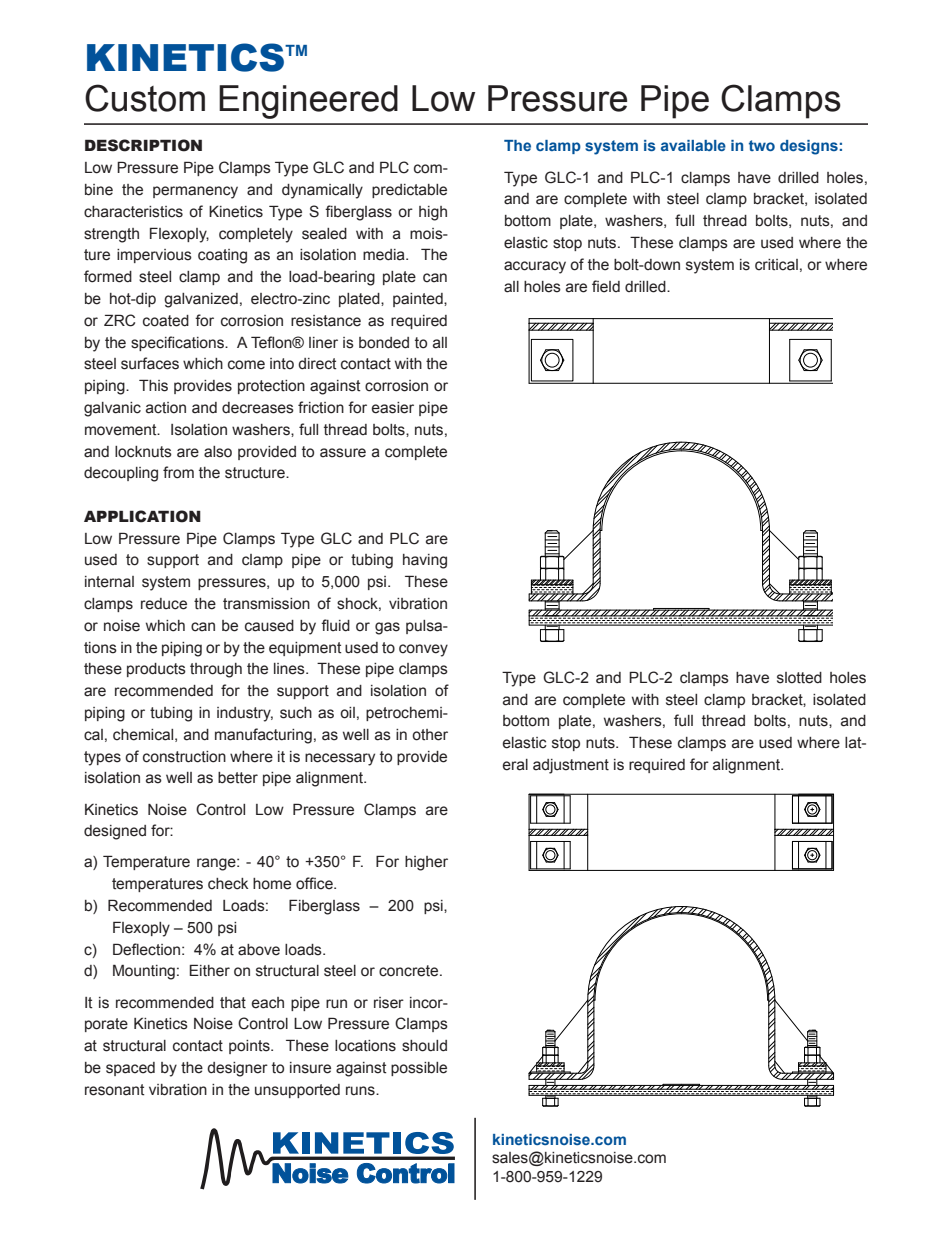 Image resolution: width=952 pixels, height=1233 pixels. What do you see at coordinates (419, 1069) in the image?
I see `possible` at bounding box center [419, 1069].
